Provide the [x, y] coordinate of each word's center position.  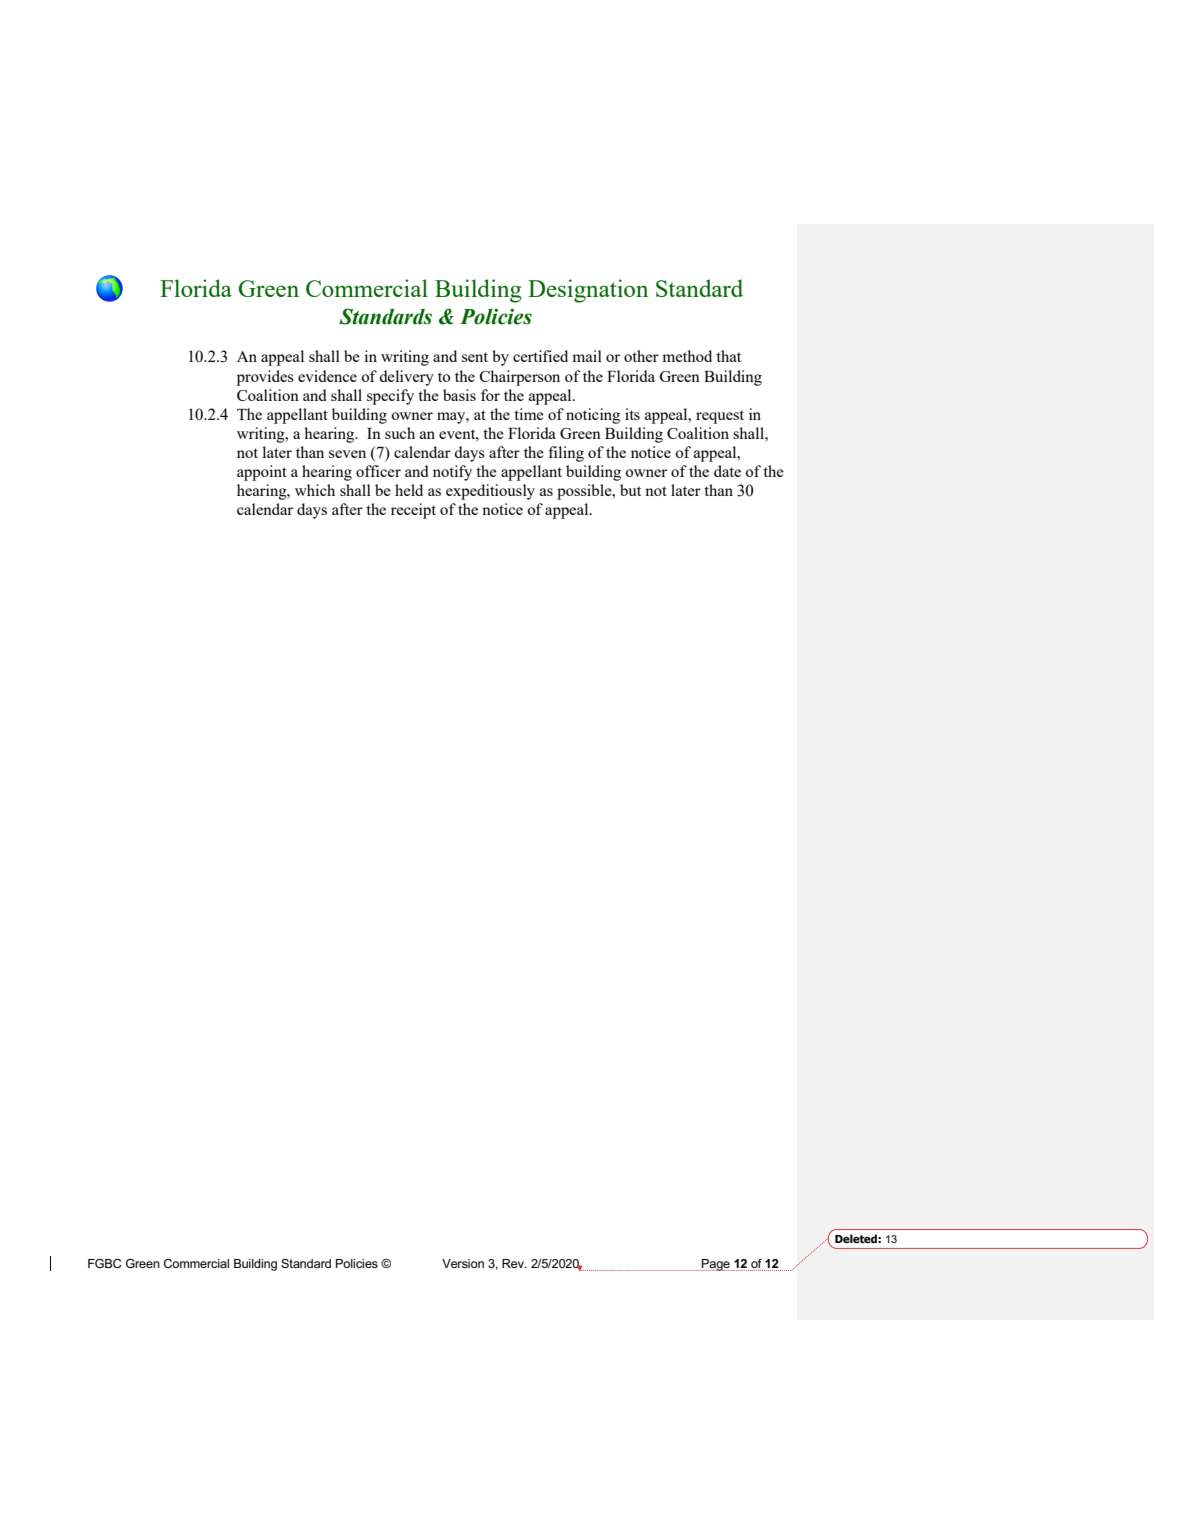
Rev [514, 1263]
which [315, 490]
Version [463, 1263]
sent [475, 357]
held [409, 490]
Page [715, 1265]
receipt [413, 511]
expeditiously [490, 492]
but [630, 490]
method [687, 356]
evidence [327, 376]
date [727, 471]
